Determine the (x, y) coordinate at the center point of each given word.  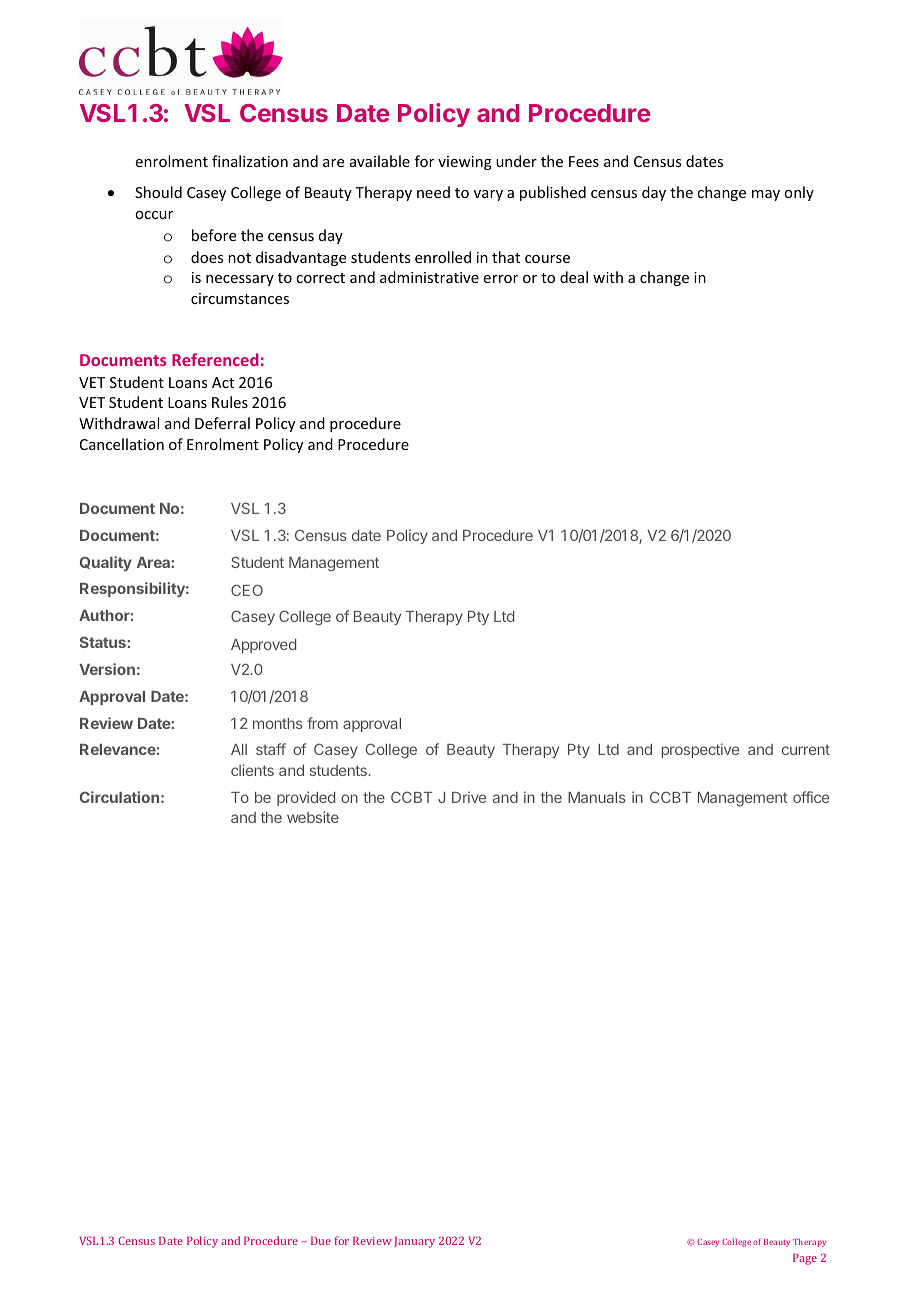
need (433, 192)
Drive (469, 797)
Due (321, 1241)
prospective (700, 750)
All (239, 749)
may (766, 195)
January (415, 1242)
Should (158, 192)
